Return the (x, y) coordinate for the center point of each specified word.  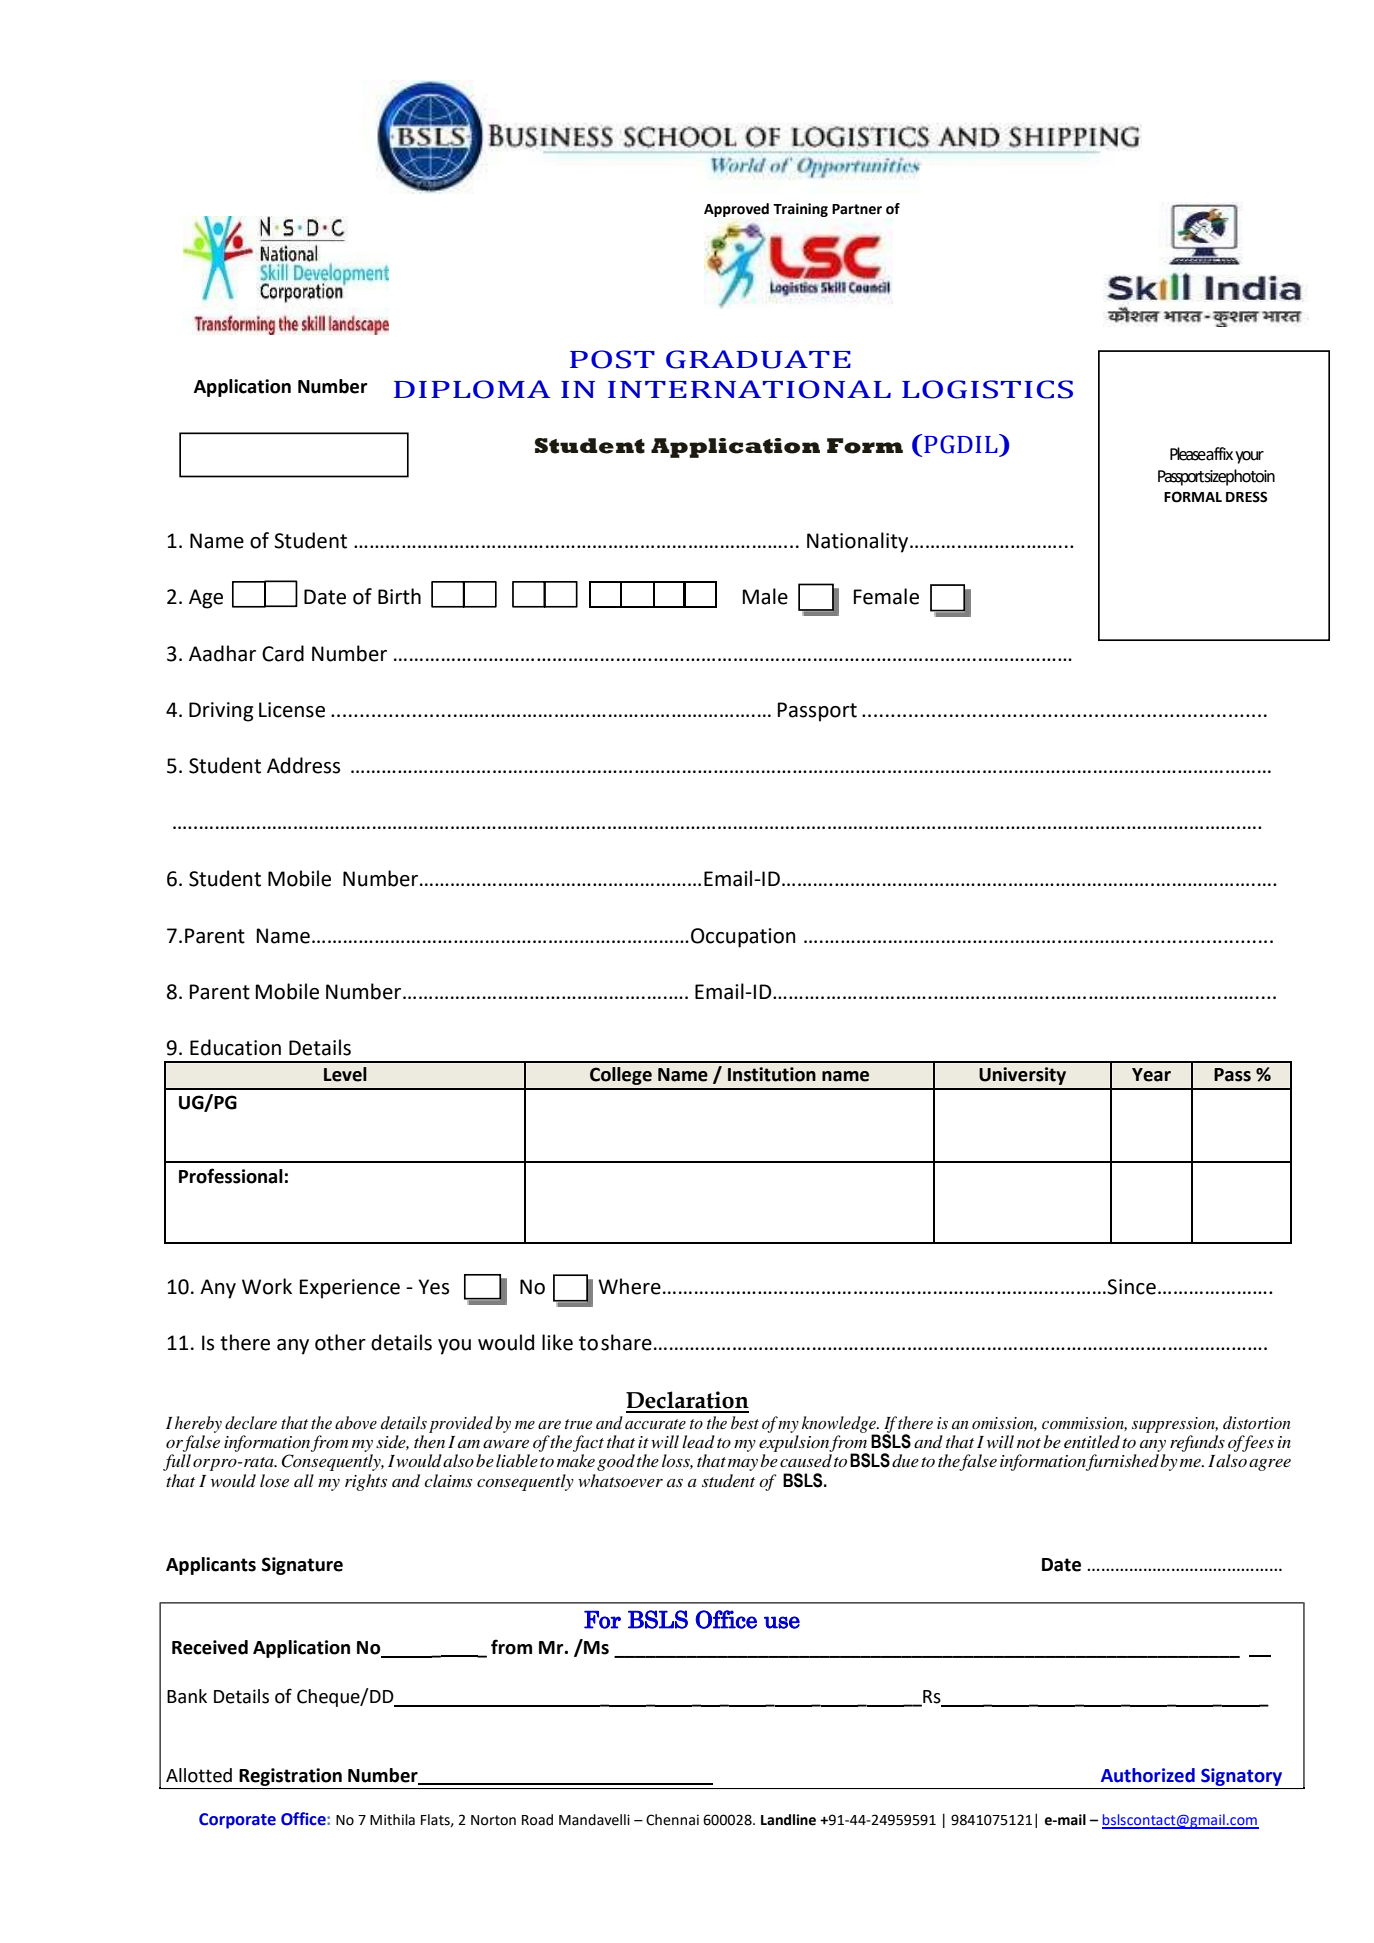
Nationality (859, 542)
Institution (772, 1074)
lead (698, 1441)
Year (1151, 1075)
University (1022, 1076)
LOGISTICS (987, 389)
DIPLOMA (472, 389)
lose (274, 1480)
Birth (399, 596)
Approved (736, 210)
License (292, 710)
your (1249, 457)
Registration (290, 1777)
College (621, 1076)
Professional (231, 1176)
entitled (1092, 1441)
